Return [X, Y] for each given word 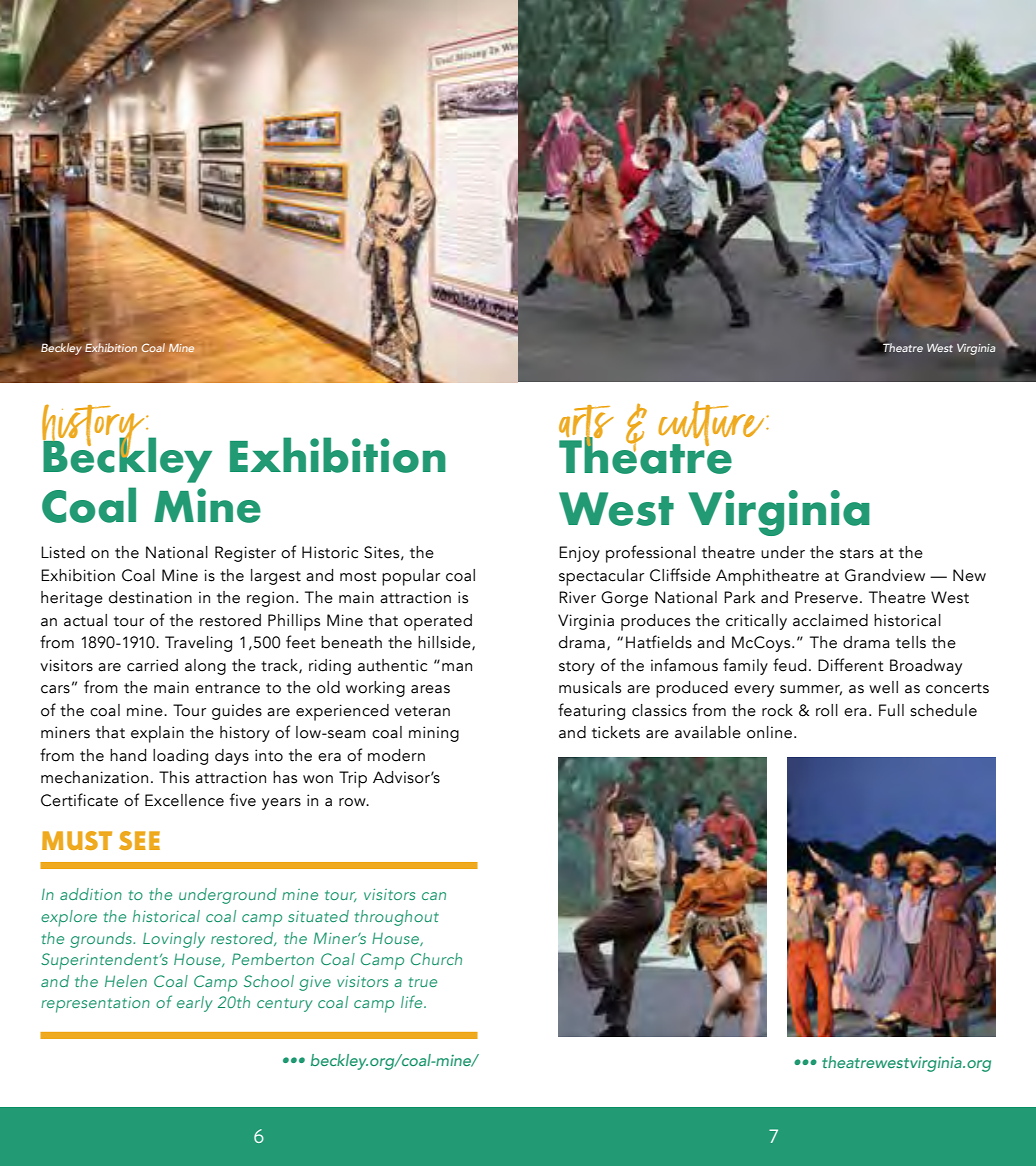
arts [586, 427]
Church [436, 959]
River [577, 597]
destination [150, 597]
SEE [139, 840]
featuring [591, 711]
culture [712, 425]
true [423, 982]
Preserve [826, 597]
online [771, 732]
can [434, 896]
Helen [126, 981]
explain [157, 734]
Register [245, 554]
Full [891, 710]
